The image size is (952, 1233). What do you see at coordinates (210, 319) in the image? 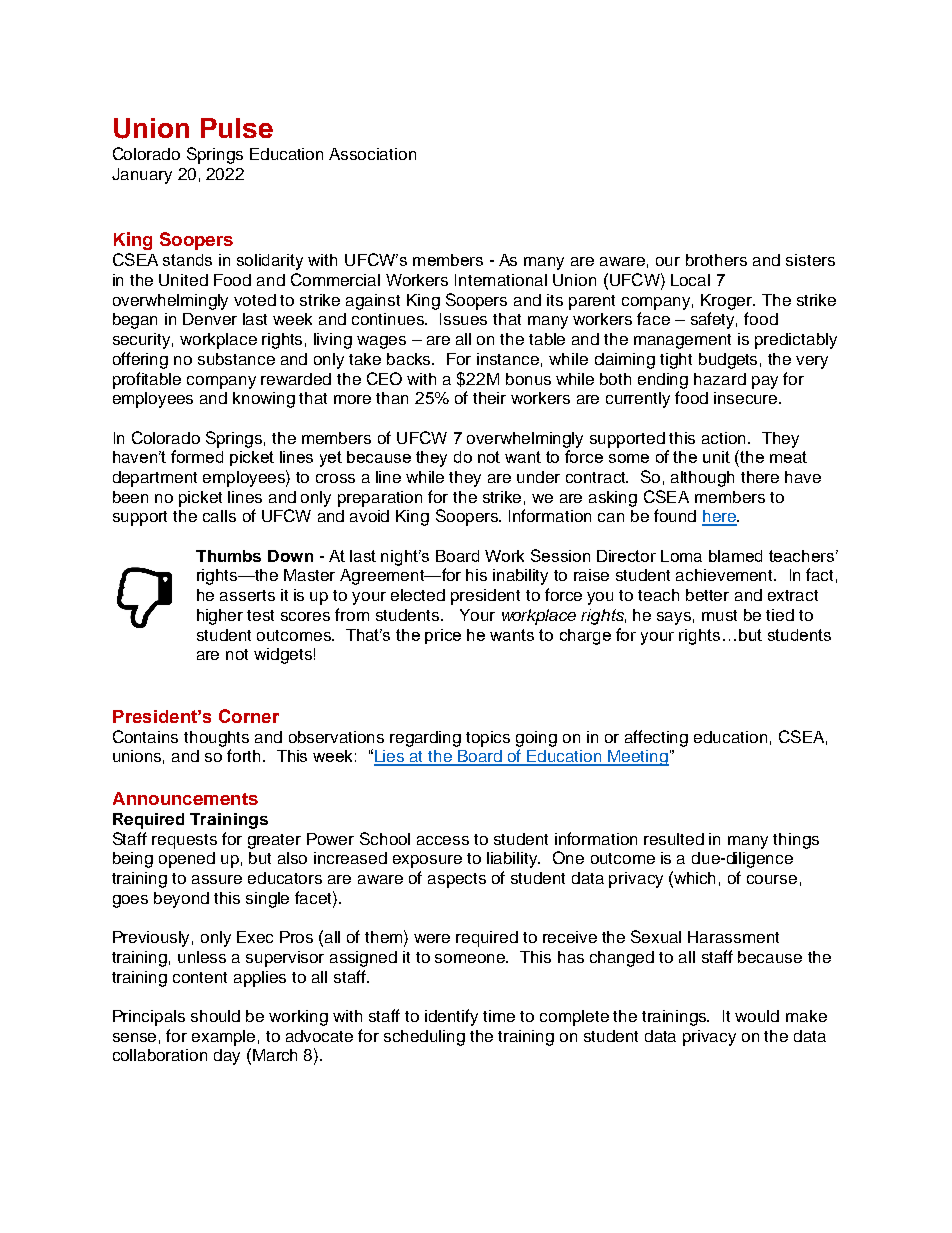
I see `Denver` at bounding box center [210, 319].
